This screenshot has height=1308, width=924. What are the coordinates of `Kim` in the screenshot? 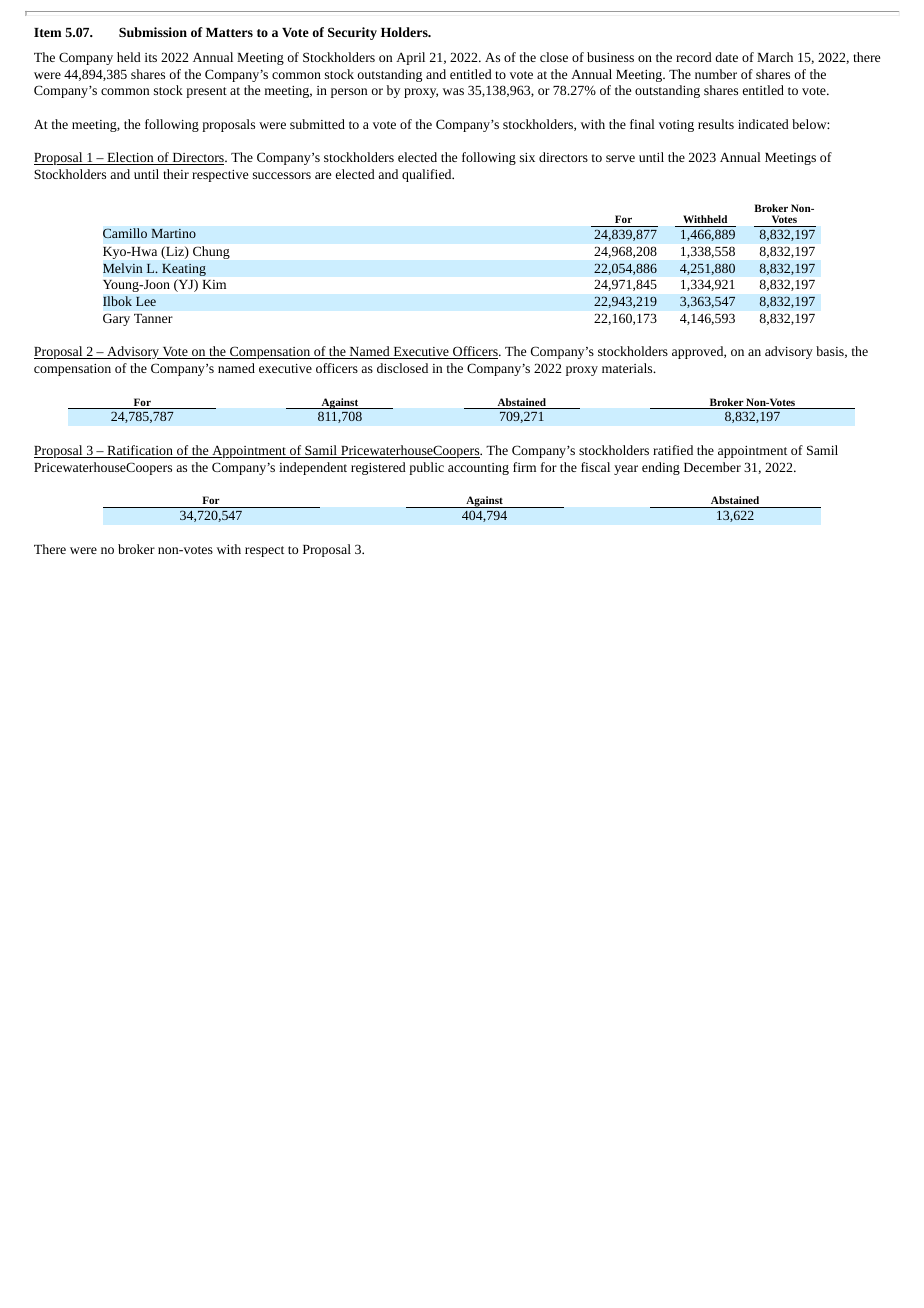 It's located at (214, 284).
